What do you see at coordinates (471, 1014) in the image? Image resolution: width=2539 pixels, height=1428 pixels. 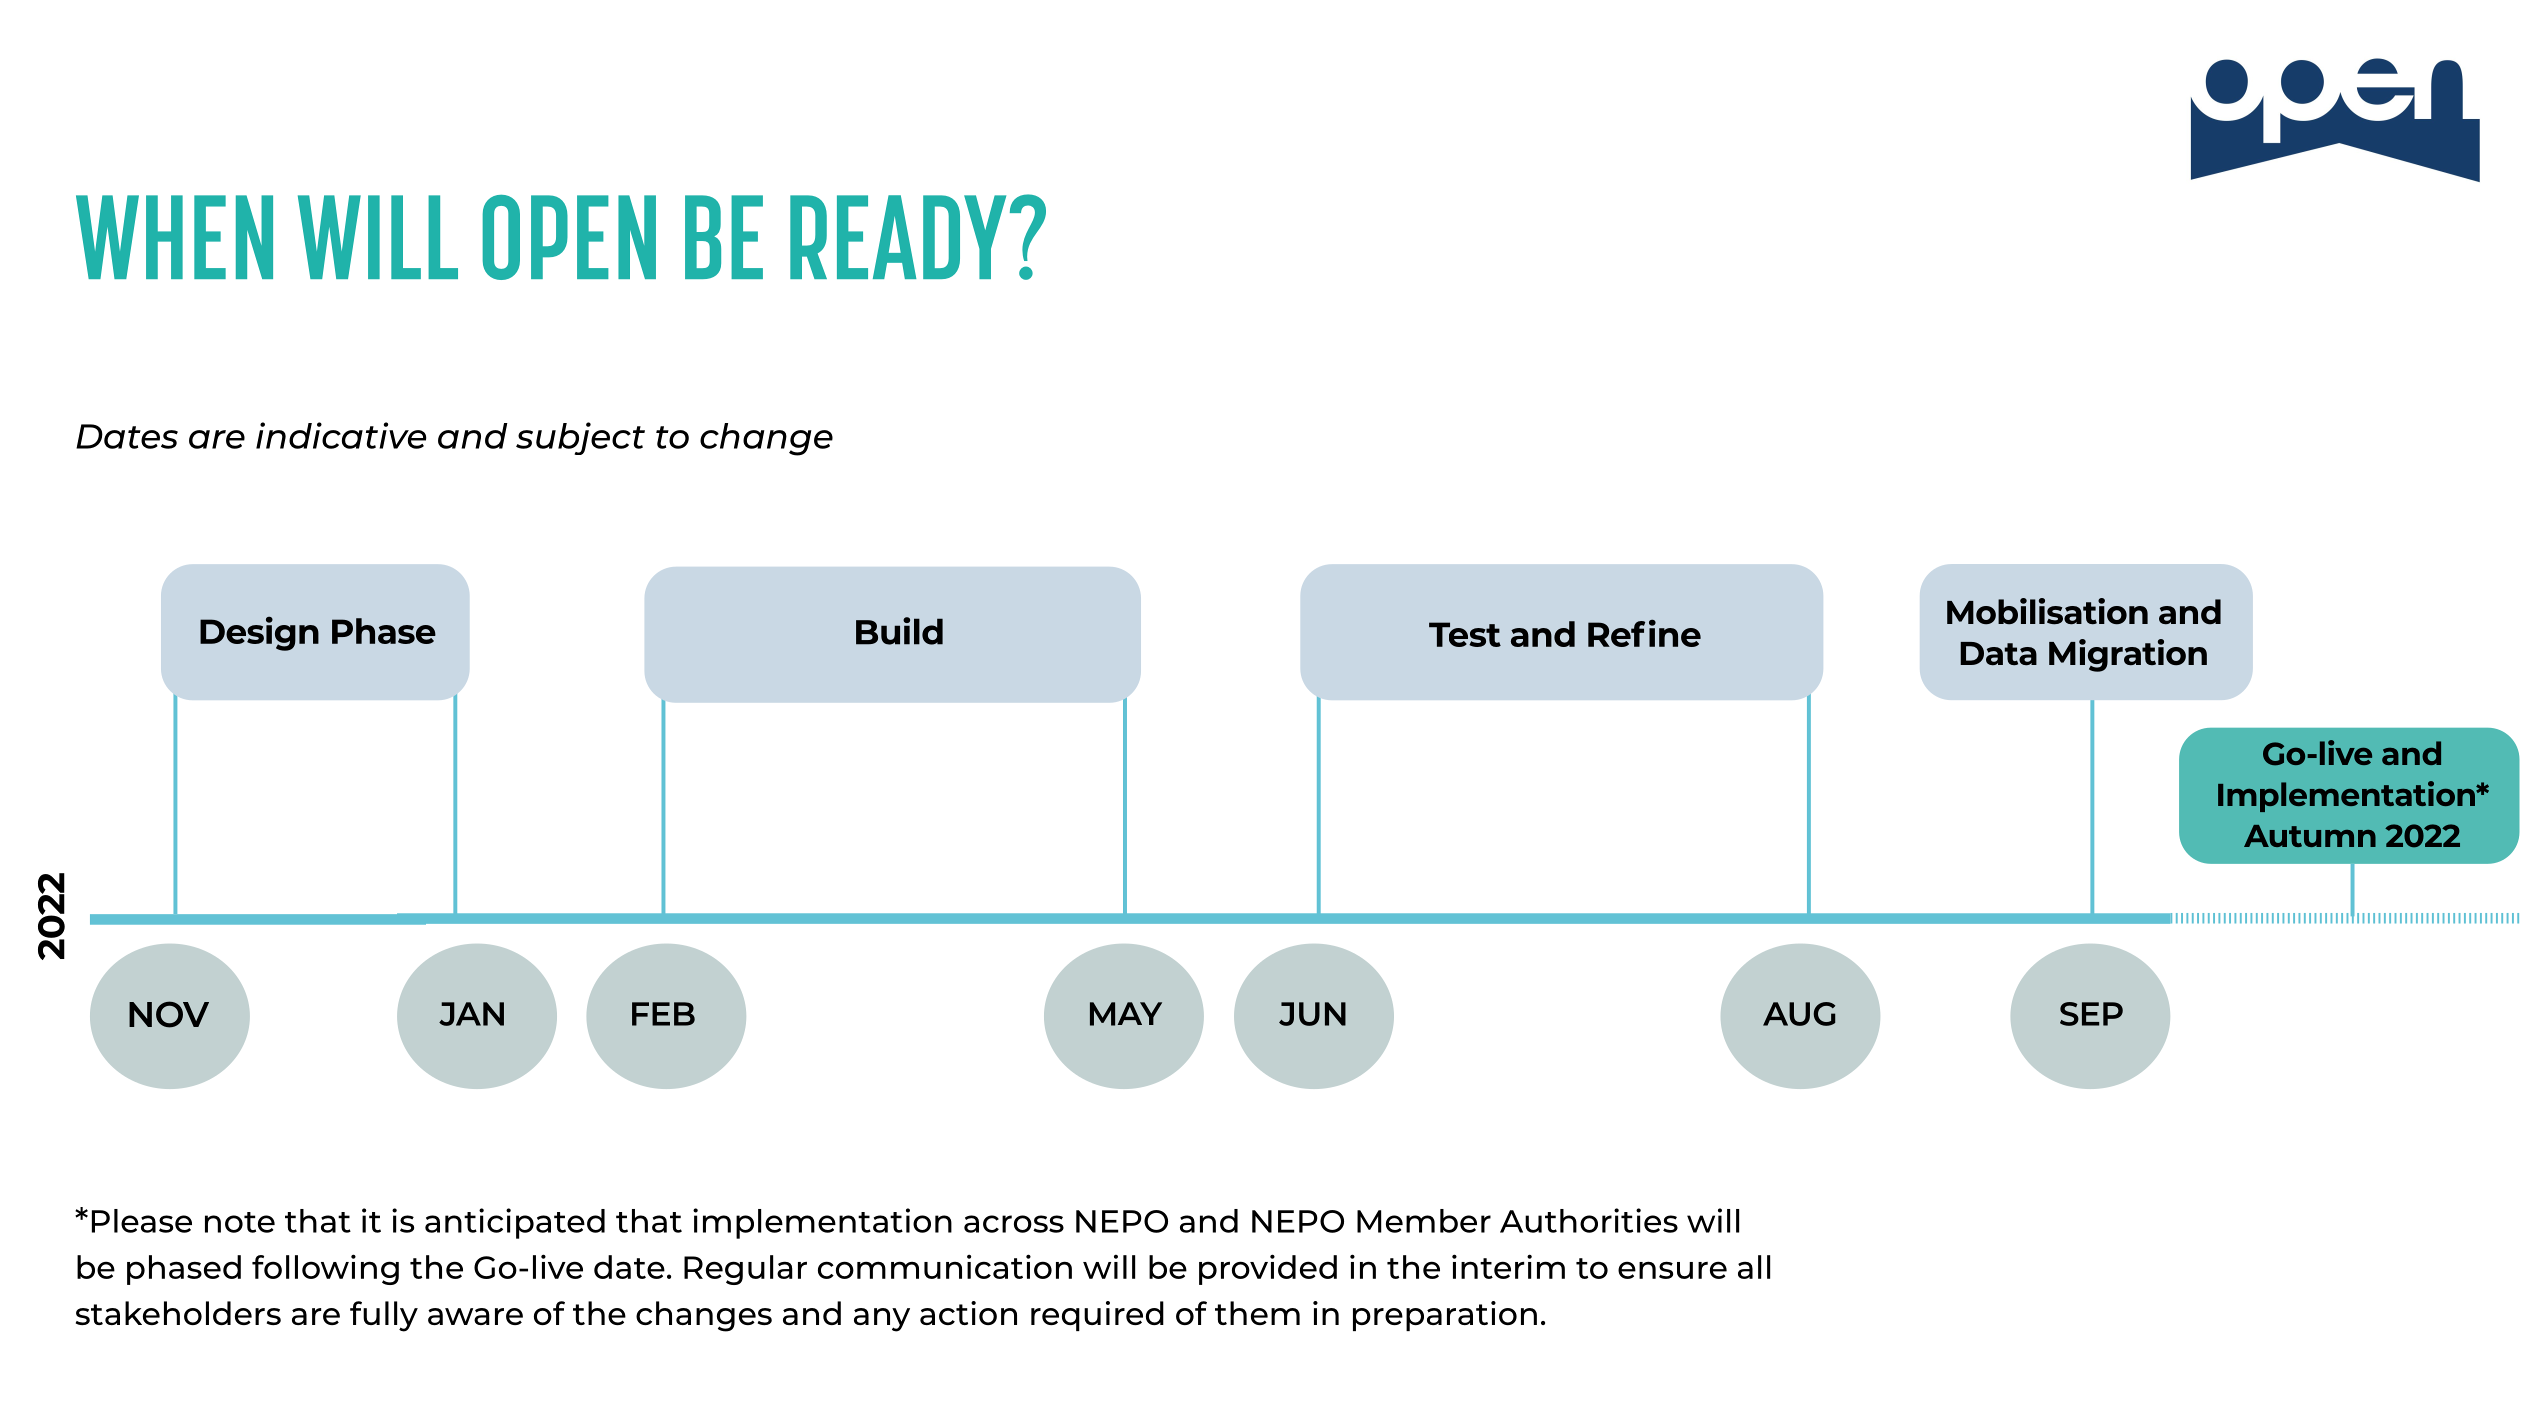 I see `JAN` at bounding box center [471, 1014].
